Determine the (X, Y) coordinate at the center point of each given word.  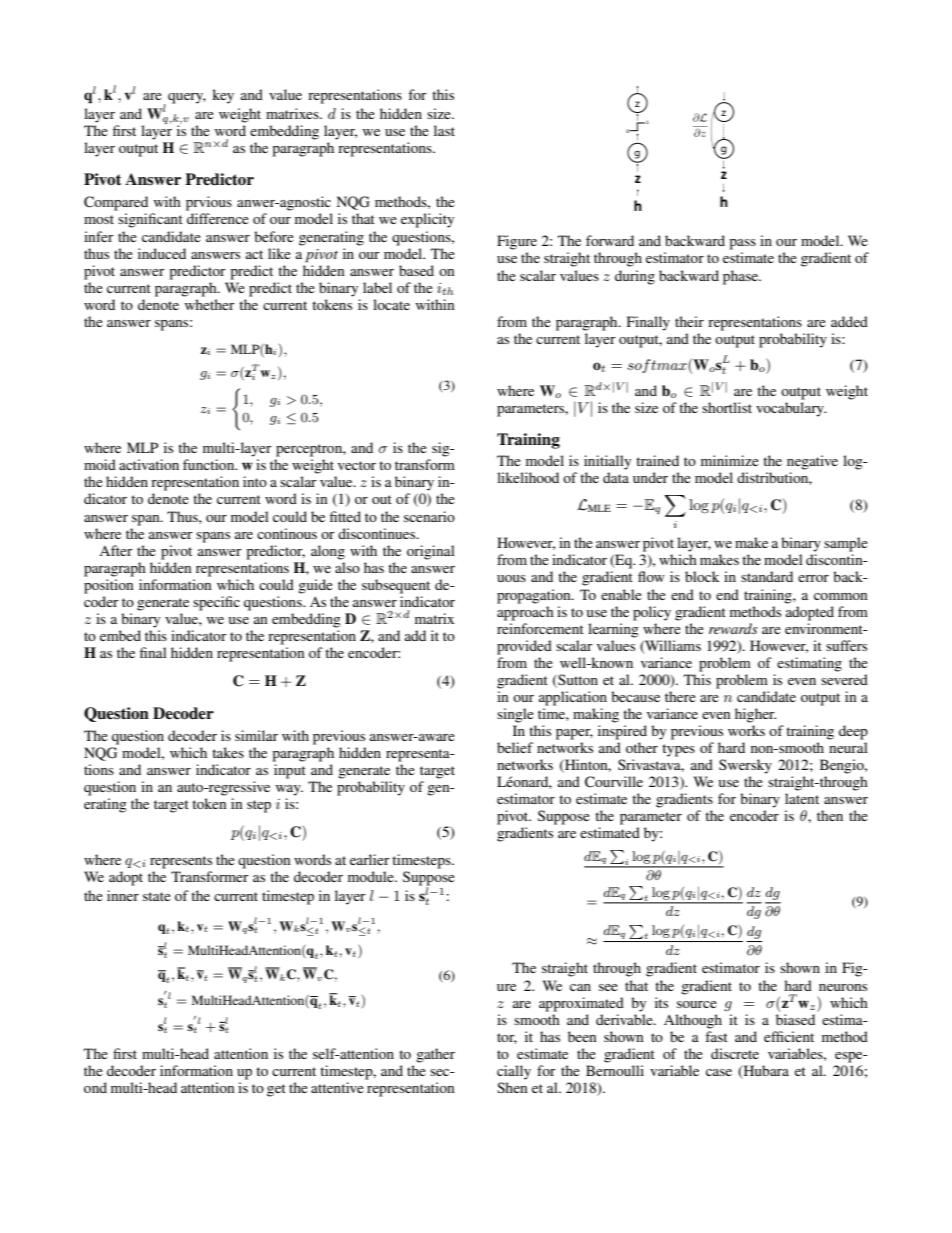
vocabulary (791, 409)
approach (525, 613)
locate (391, 304)
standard (767, 576)
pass (742, 244)
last (444, 130)
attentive (337, 1087)
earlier (370, 859)
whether (210, 304)
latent (802, 798)
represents (181, 862)
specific (216, 603)
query (187, 98)
